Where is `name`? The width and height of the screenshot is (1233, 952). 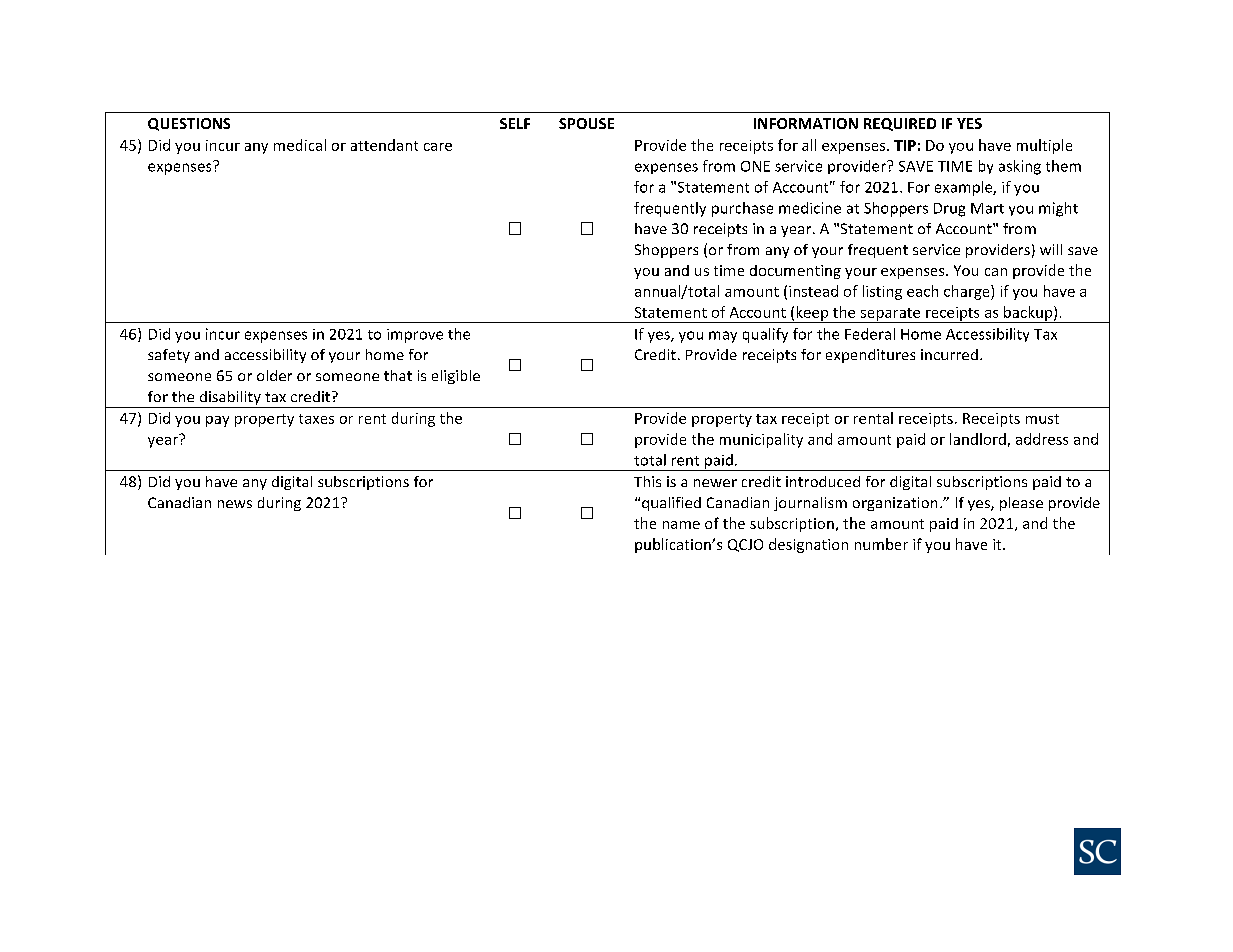
name is located at coordinates (681, 525).
